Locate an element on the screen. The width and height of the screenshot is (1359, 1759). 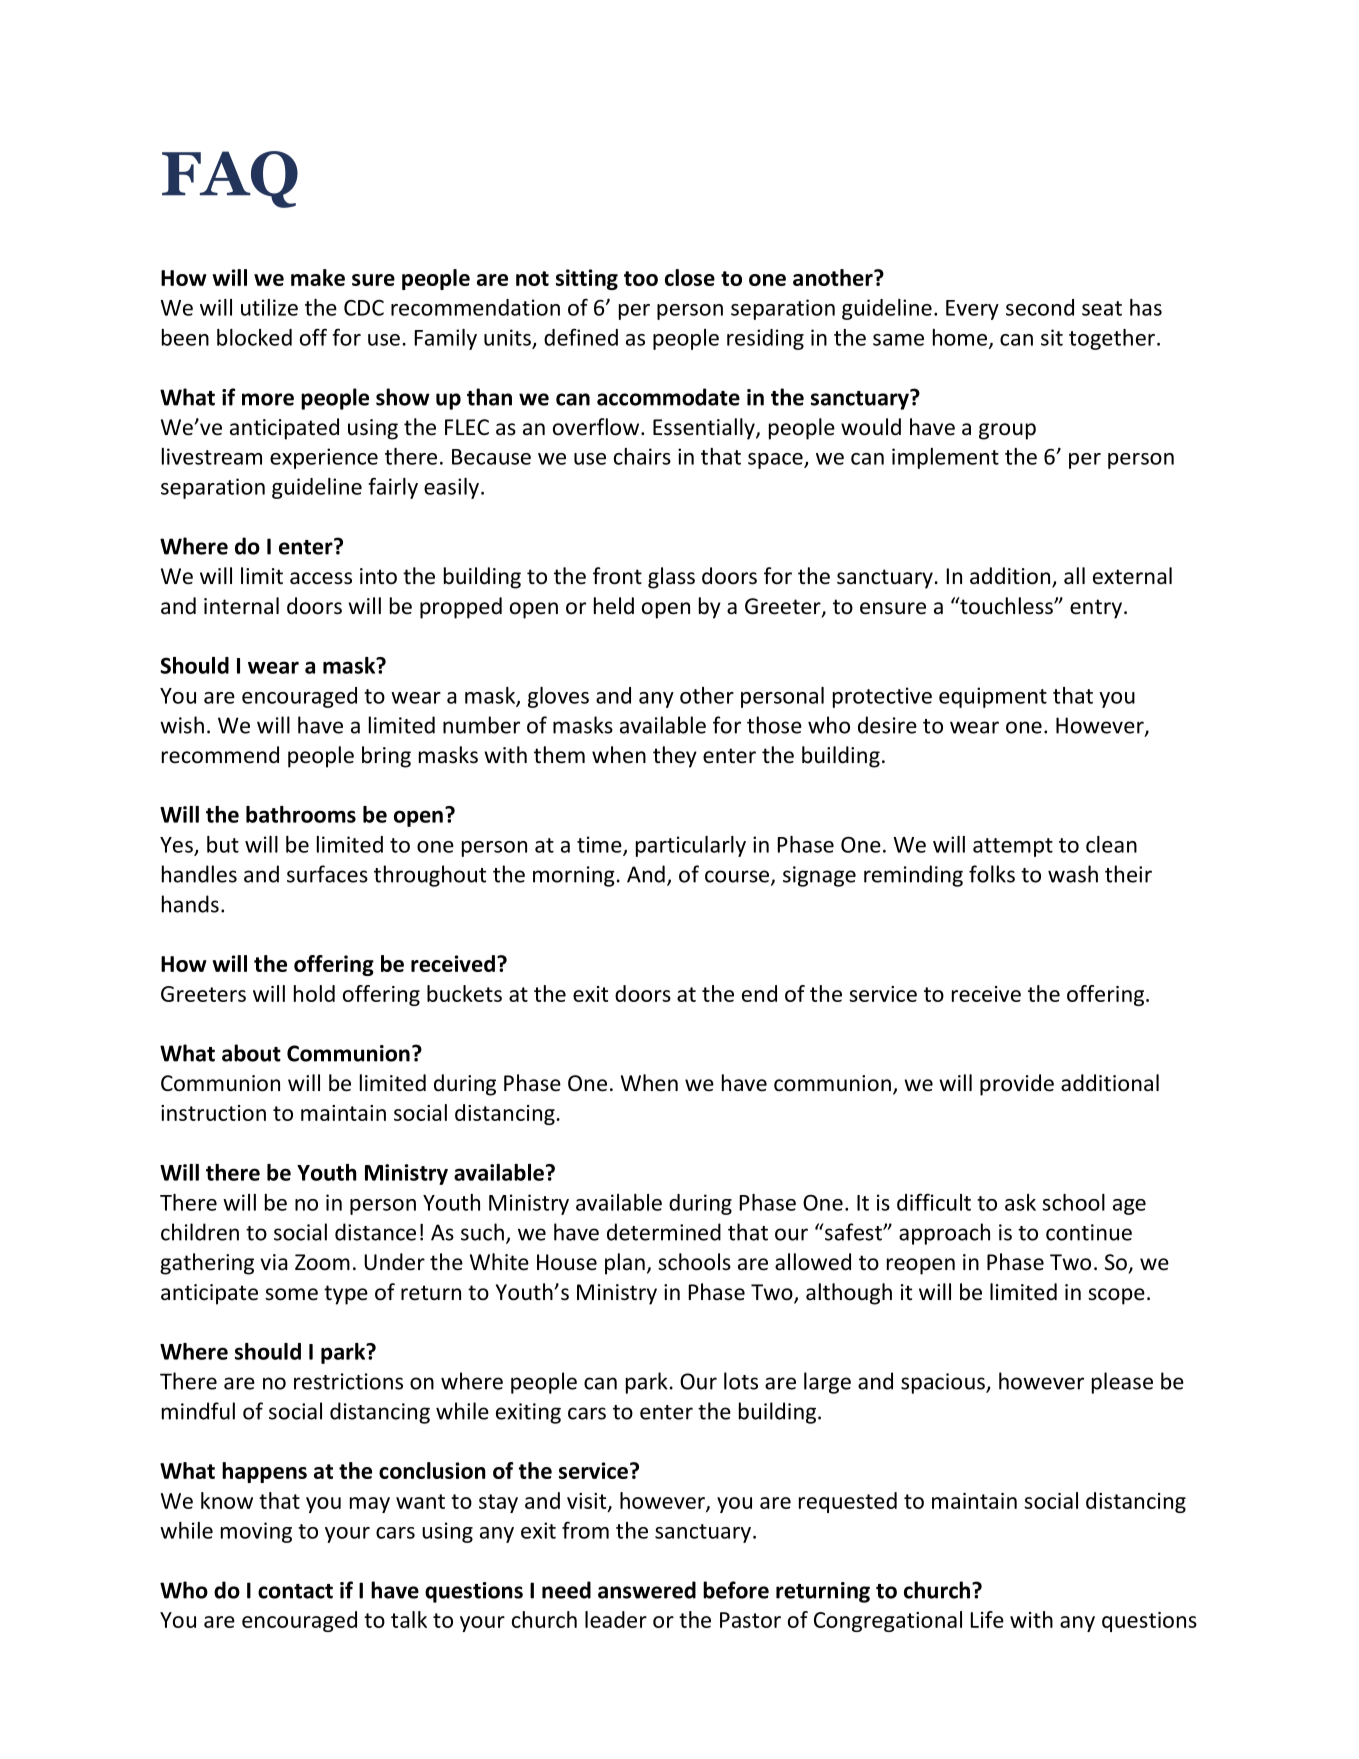
folks is located at coordinates (992, 874).
